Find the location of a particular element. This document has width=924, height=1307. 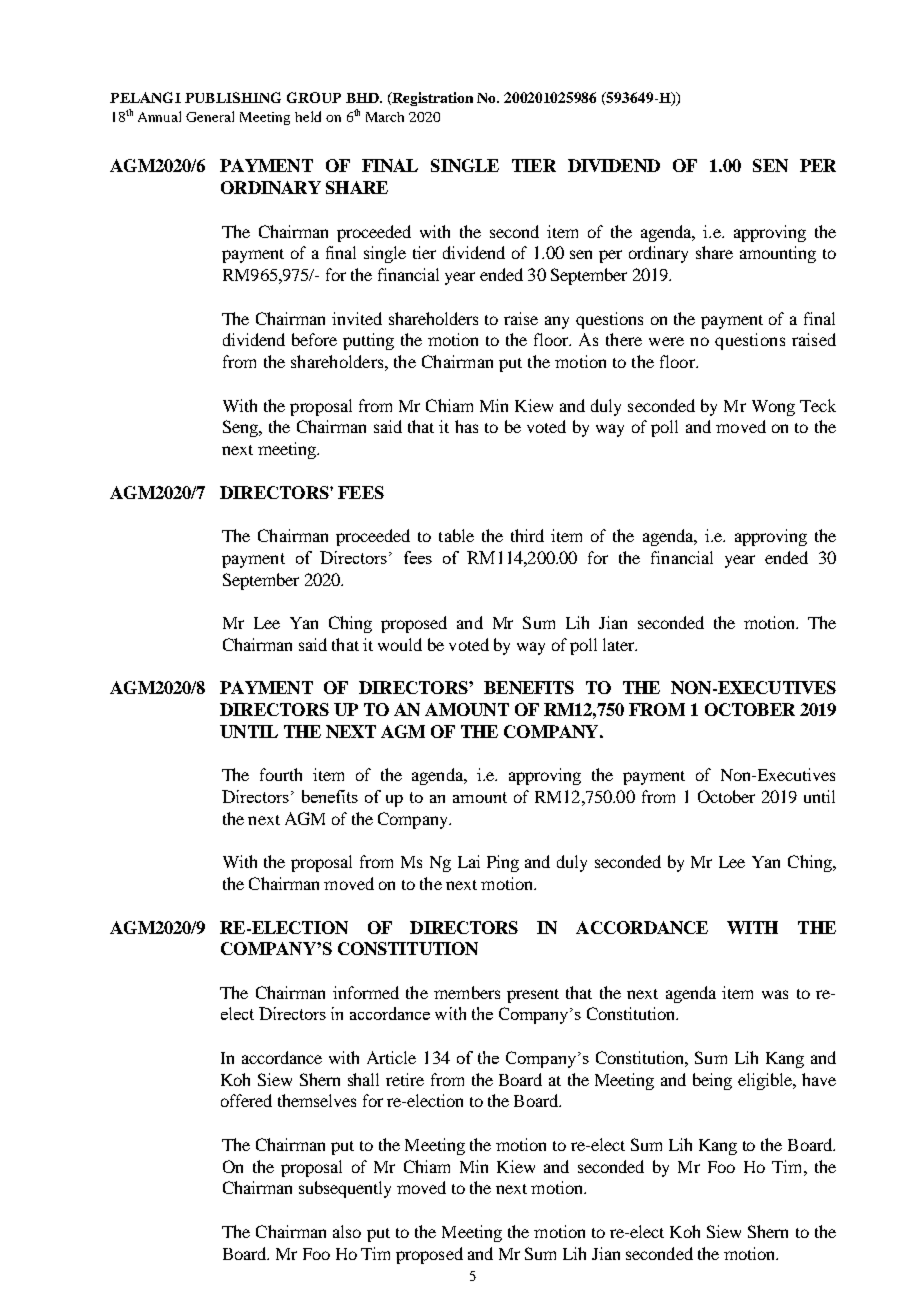

Lai is located at coordinates (469, 861).
